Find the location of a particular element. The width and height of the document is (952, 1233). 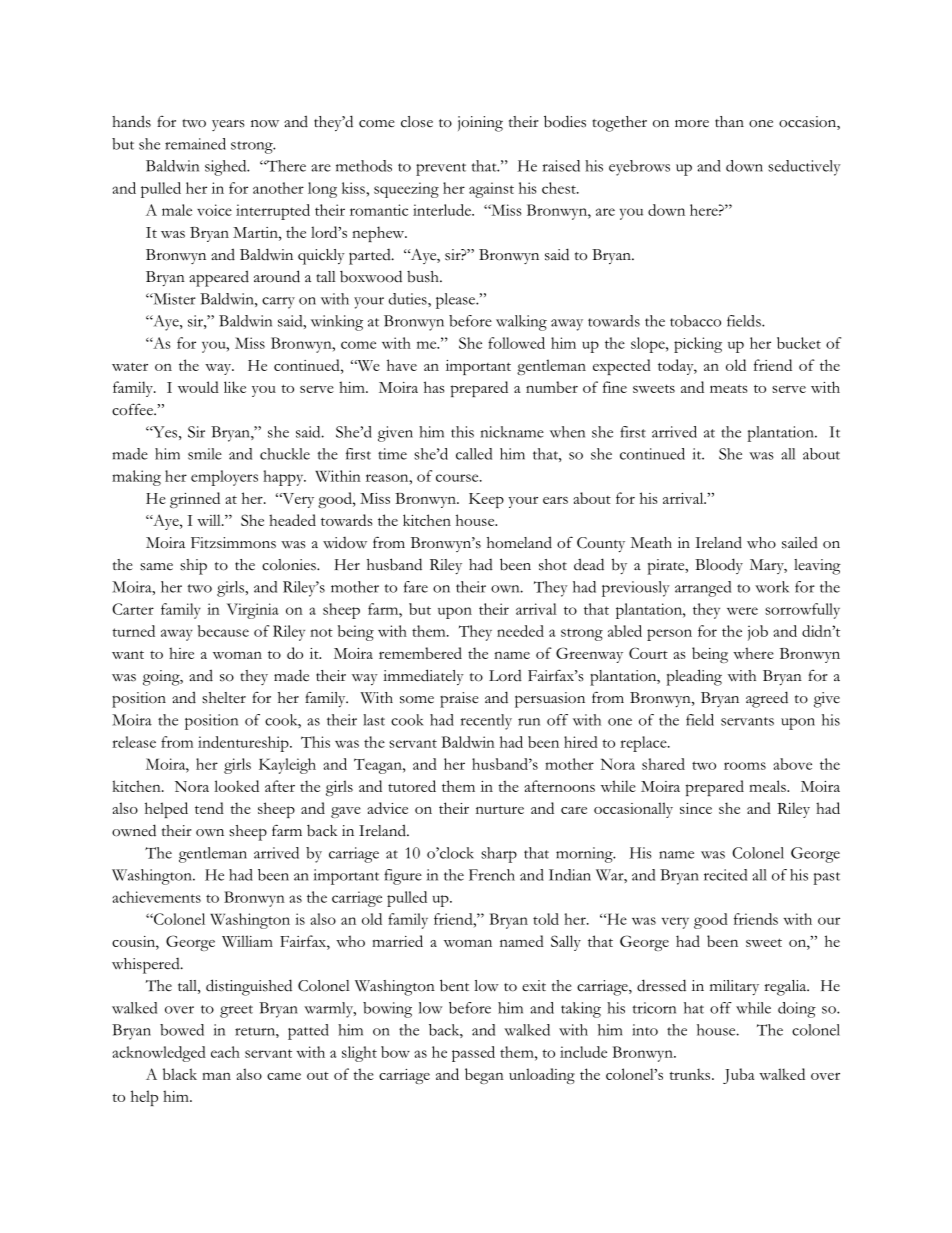

than is located at coordinates (729, 121).
